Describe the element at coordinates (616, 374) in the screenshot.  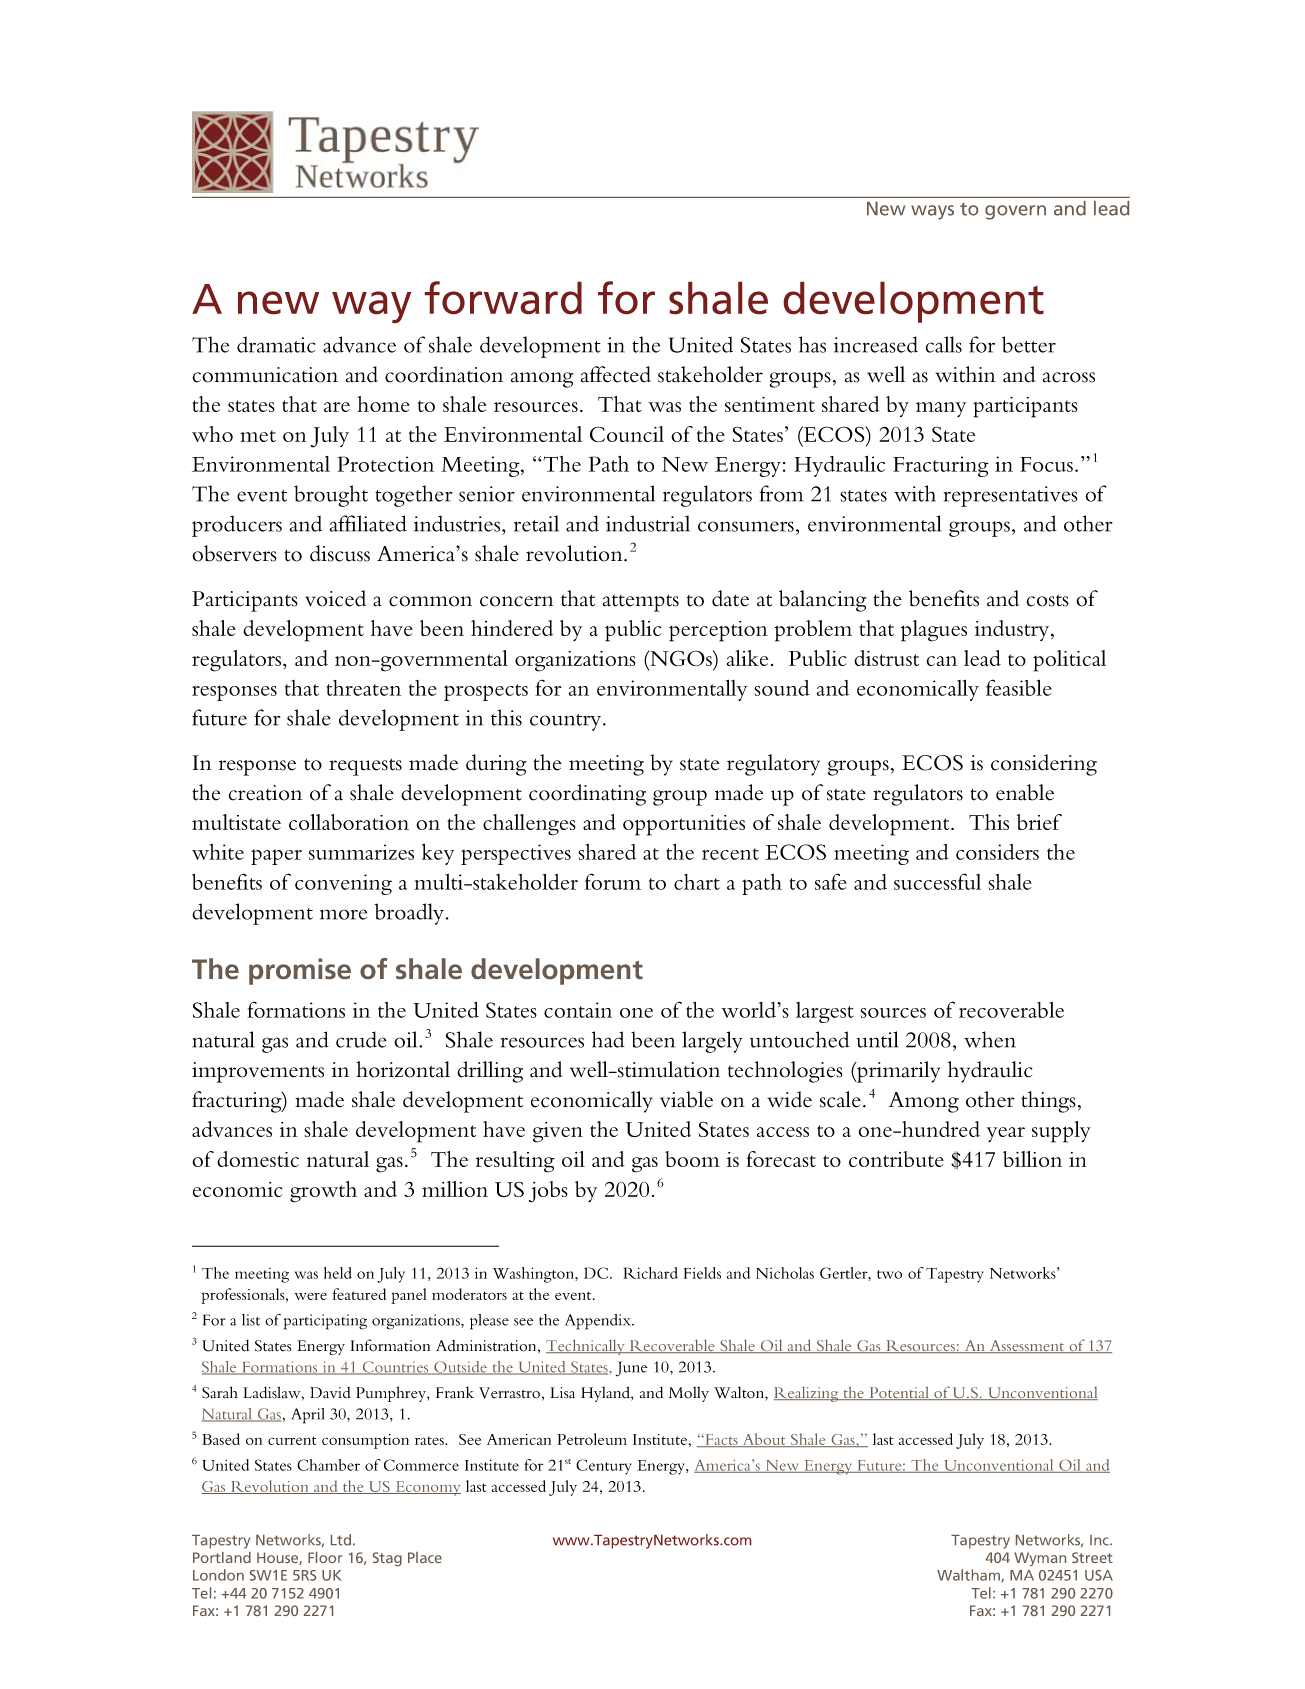
I see `affected` at that location.
